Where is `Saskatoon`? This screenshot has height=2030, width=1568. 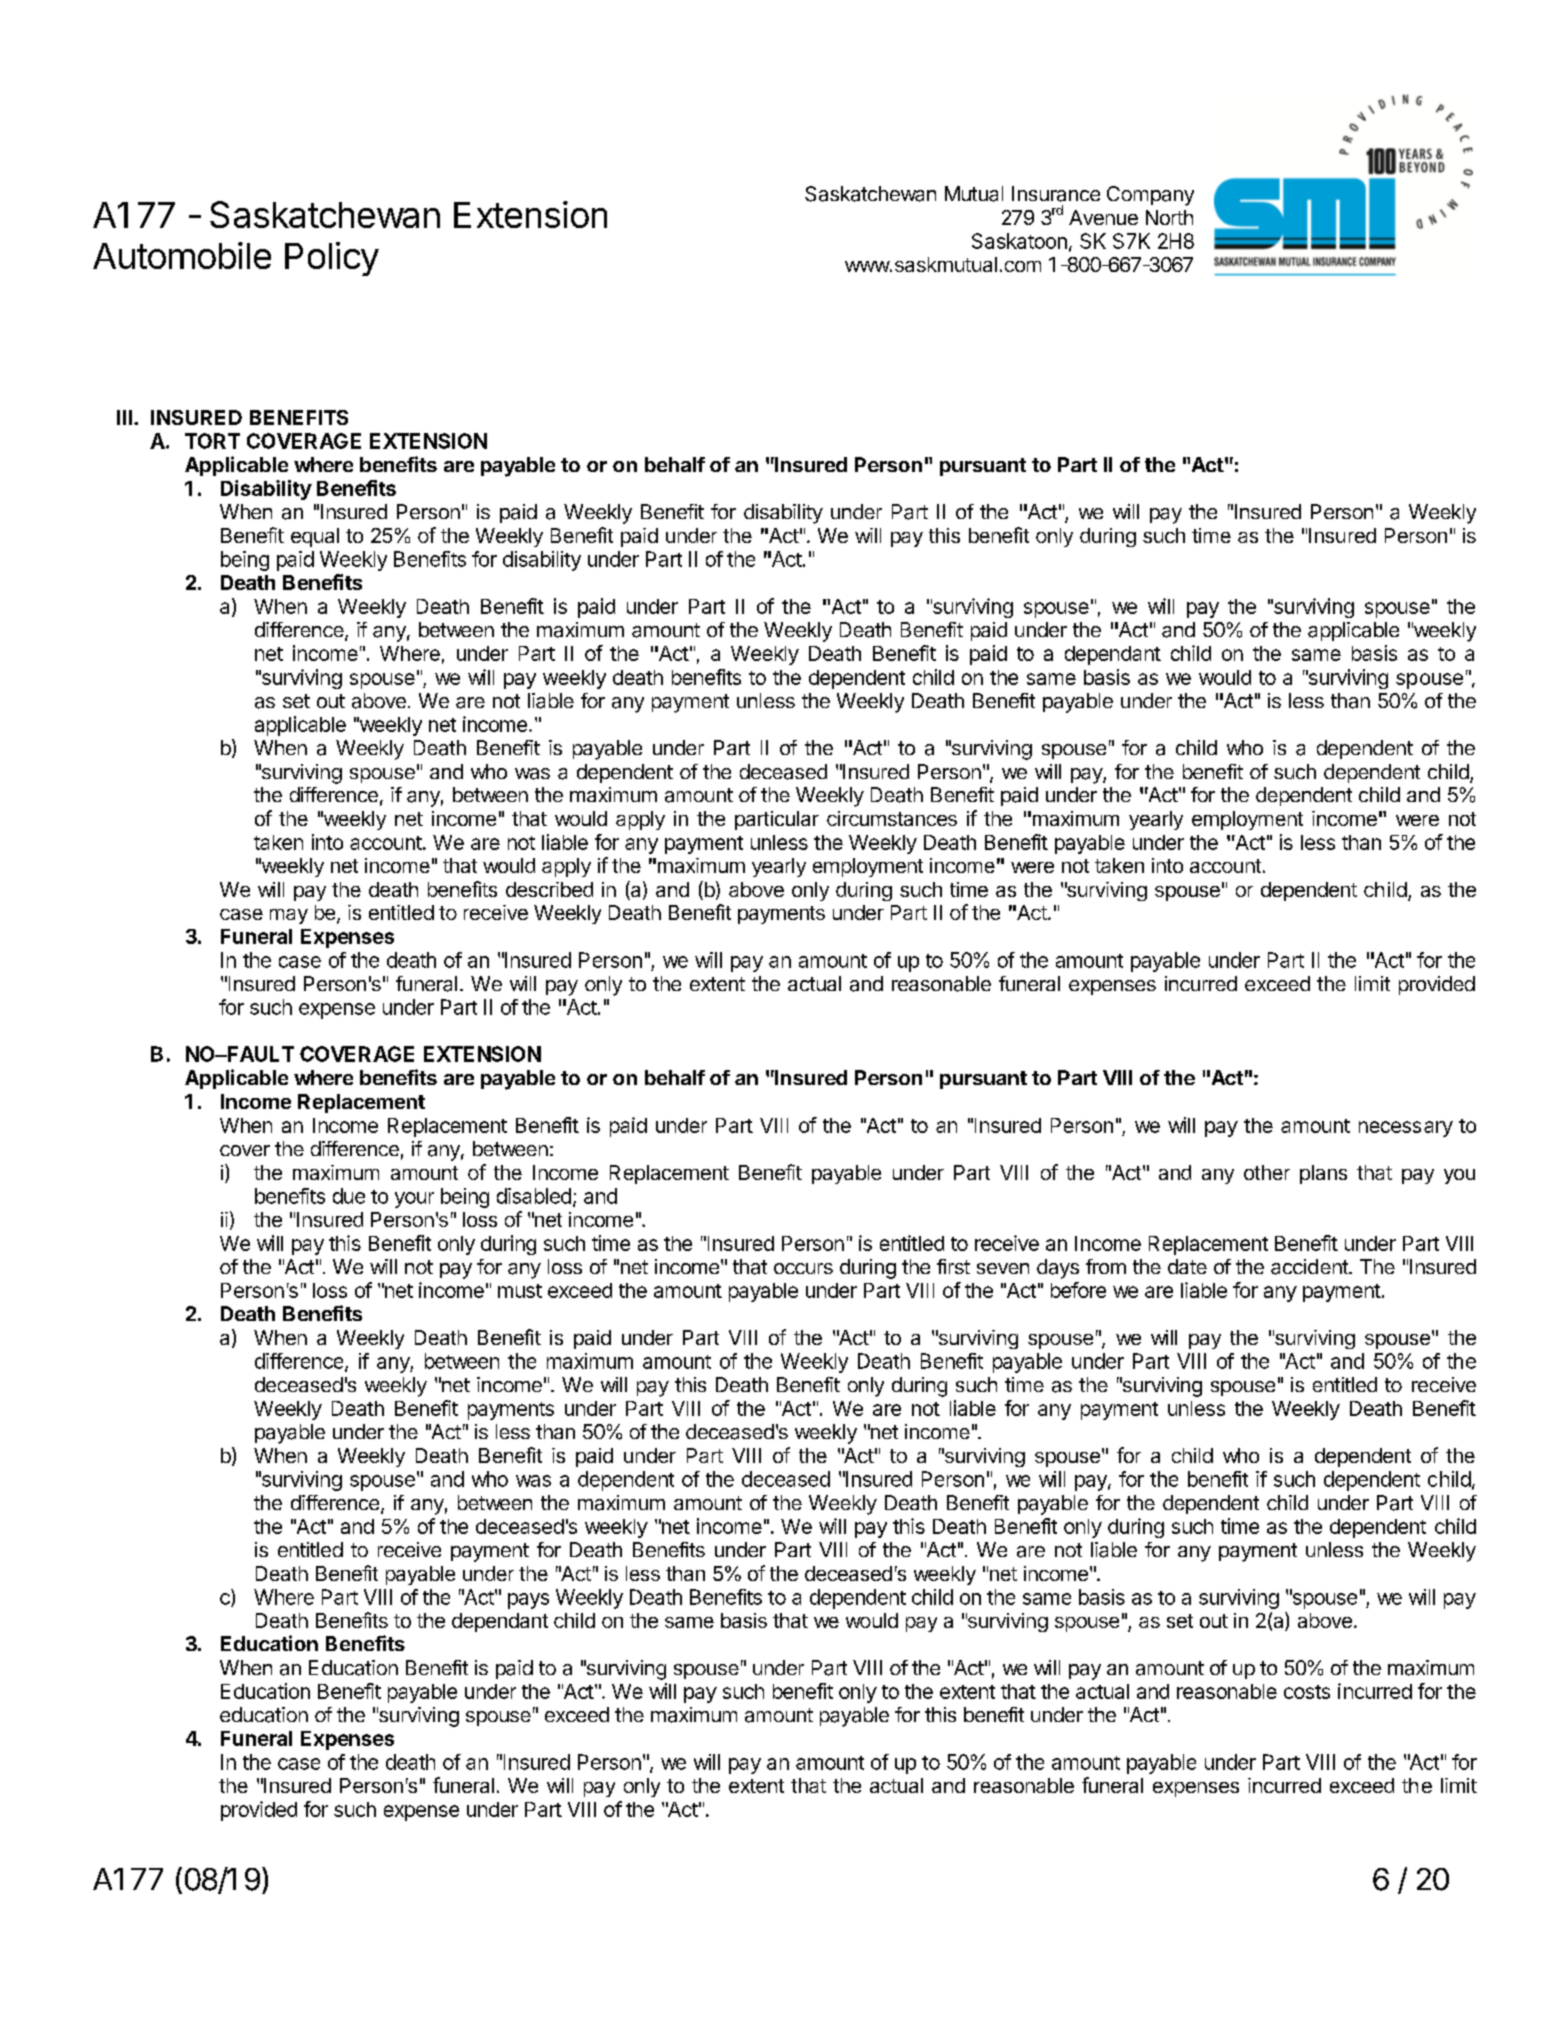 Saskatoon is located at coordinates (1019, 241).
